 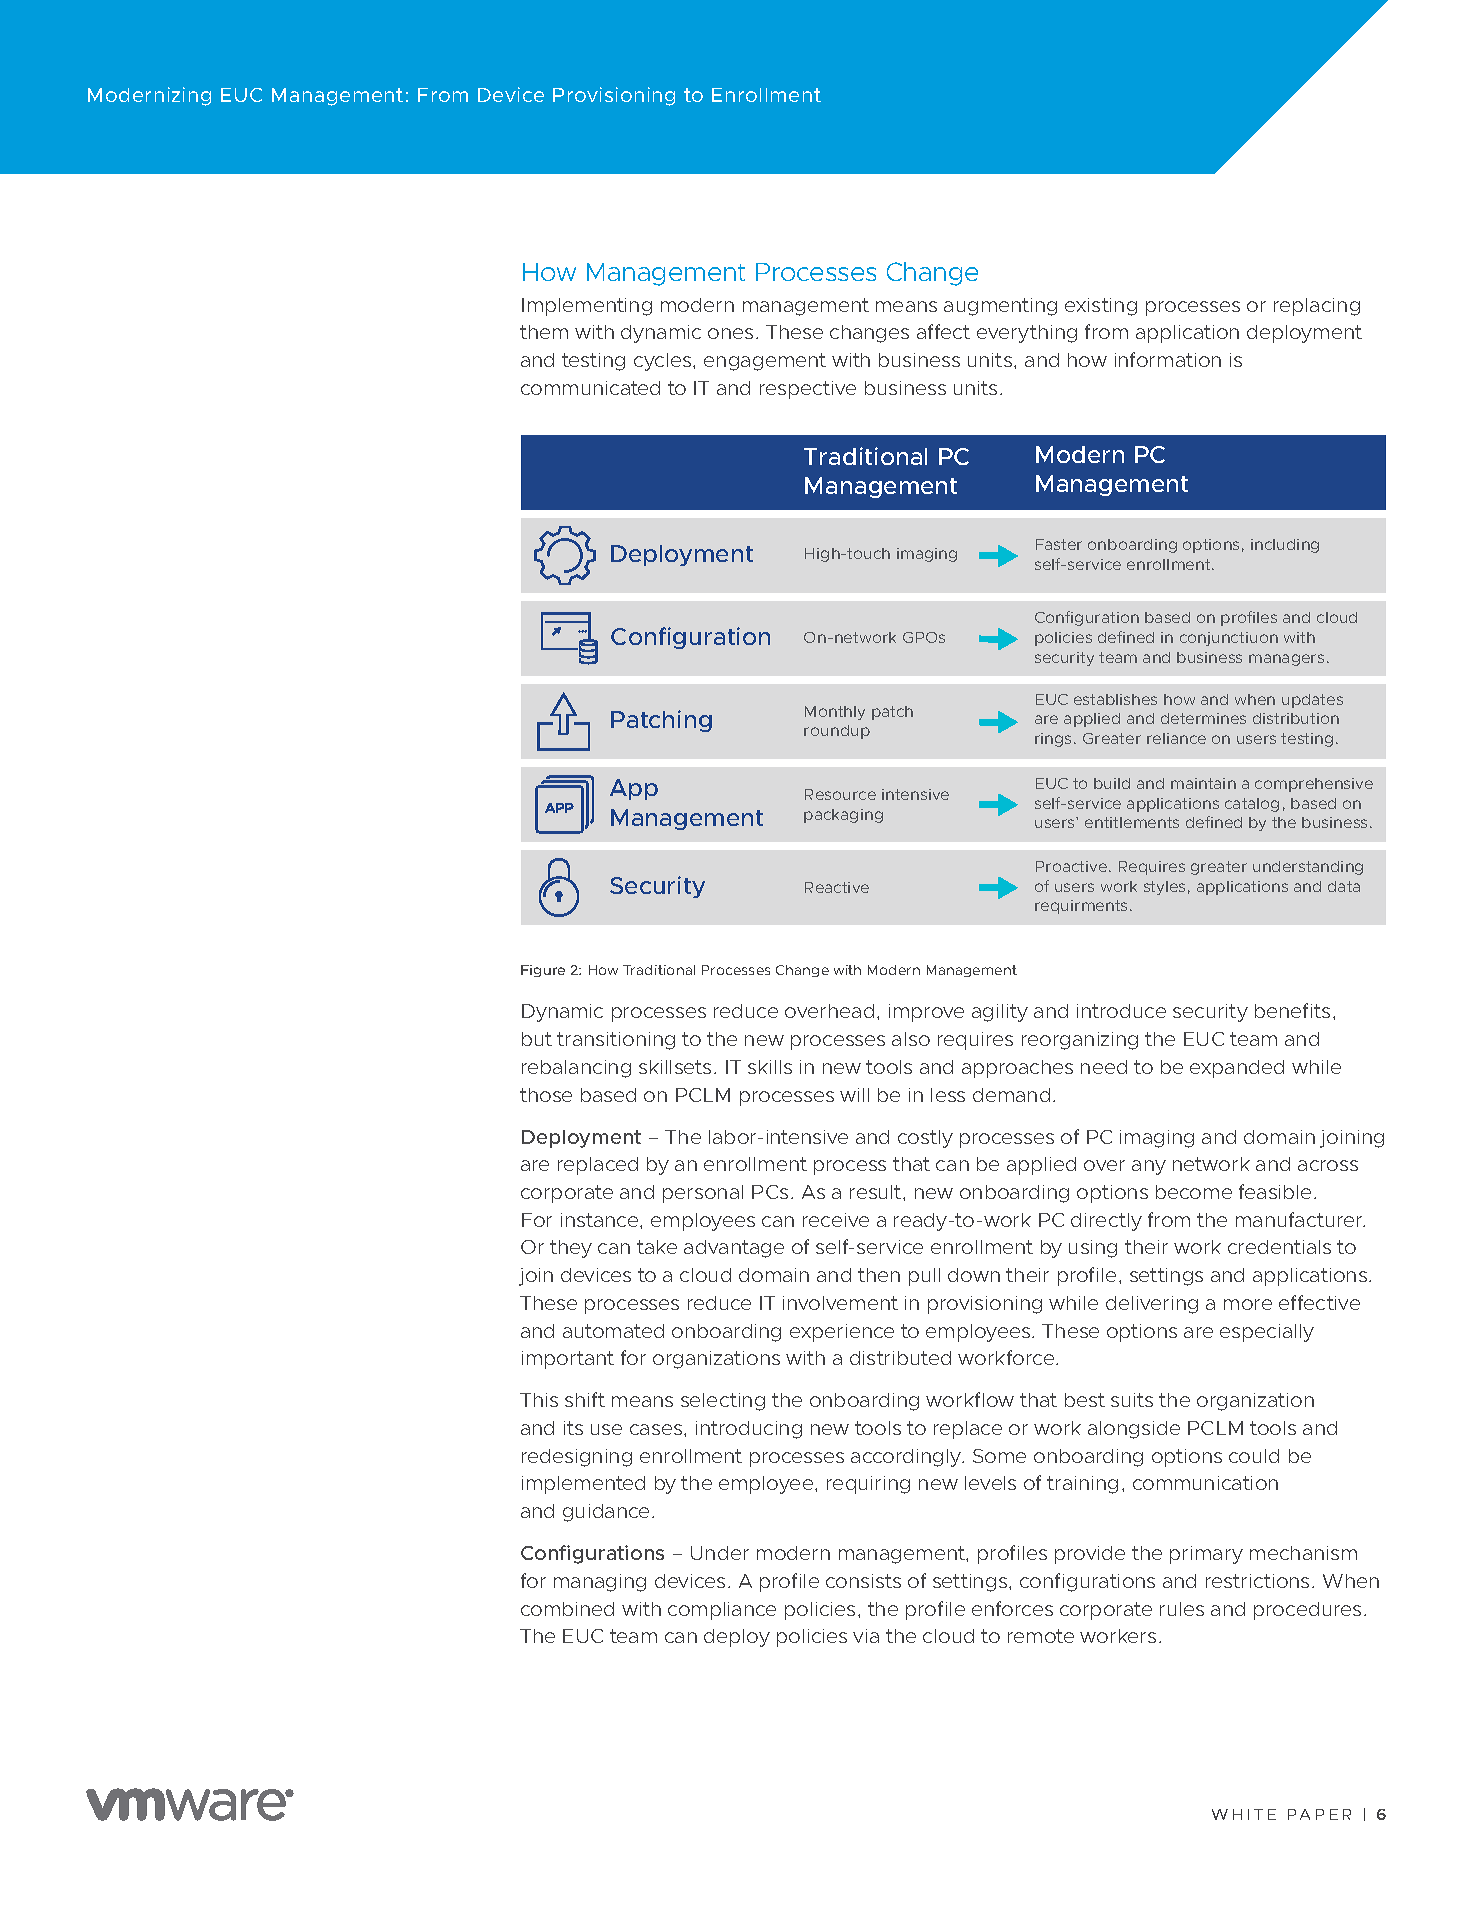 What do you see at coordinates (943, 331) in the screenshot?
I see `affect` at bounding box center [943, 331].
